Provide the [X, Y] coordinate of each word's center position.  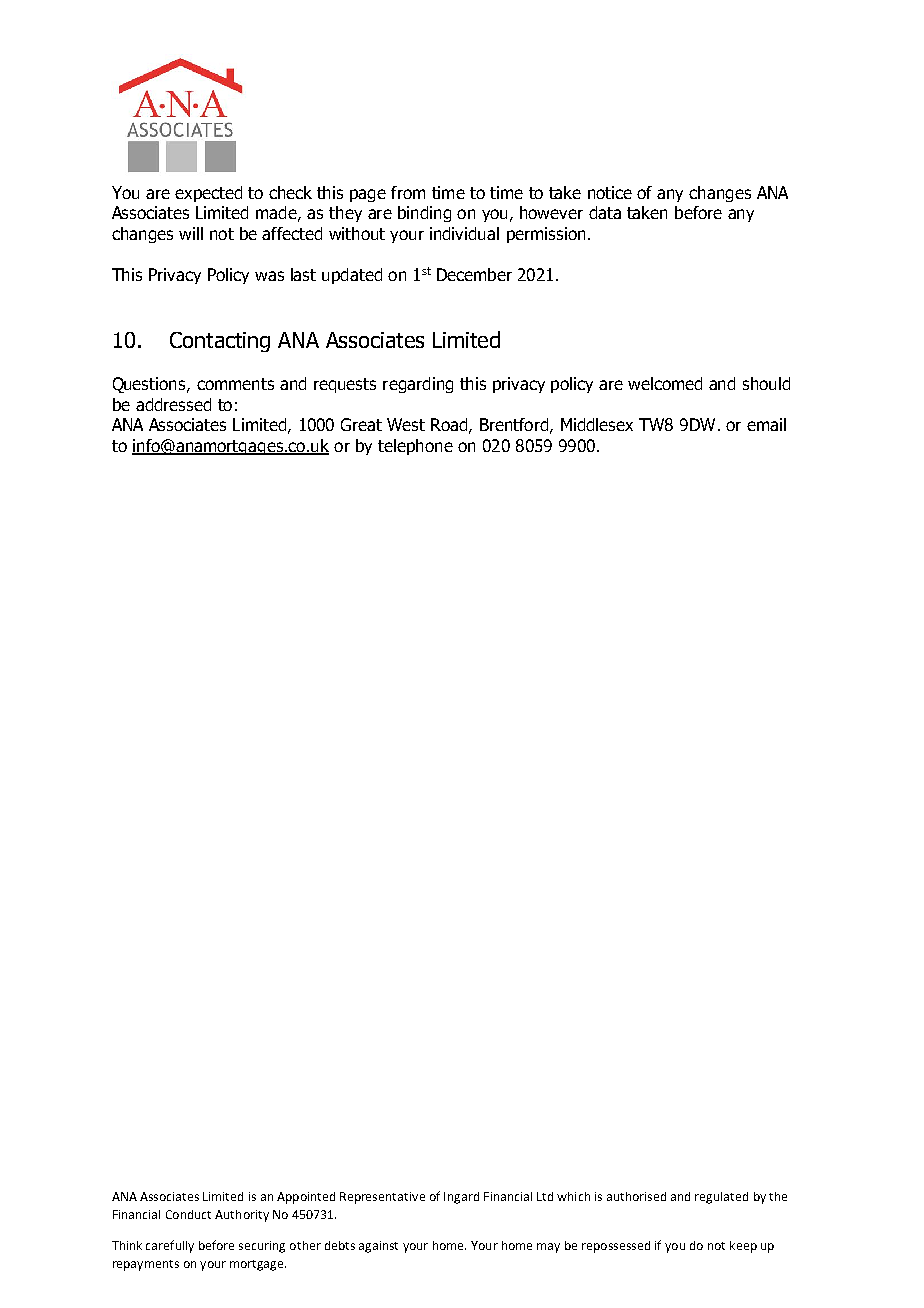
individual [464, 233]
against [378, 1247]
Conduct [188, 1214]
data [605, 212]
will [191, 233]
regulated [721, 1198]
